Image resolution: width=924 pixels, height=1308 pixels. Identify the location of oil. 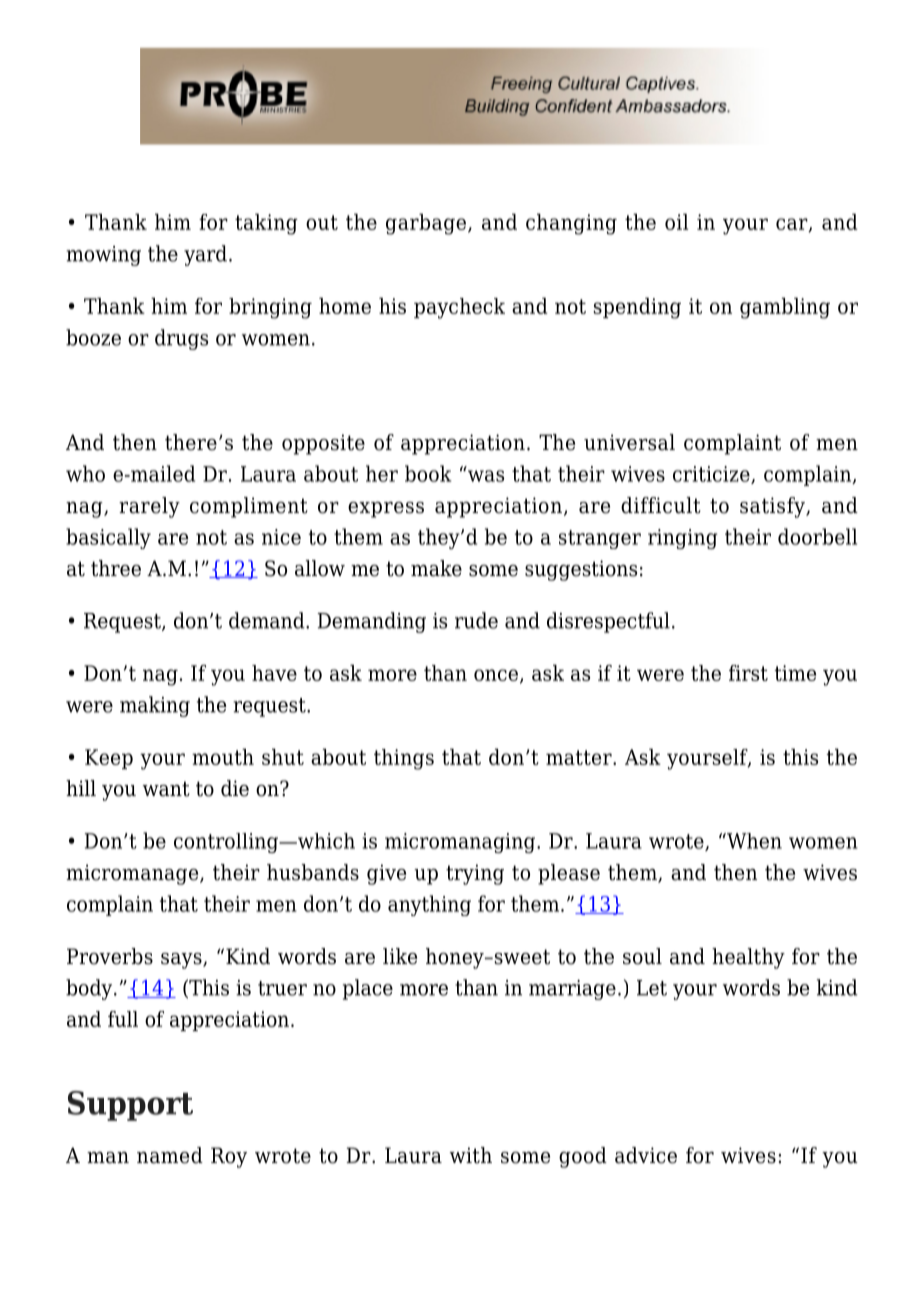
(676, 222).
